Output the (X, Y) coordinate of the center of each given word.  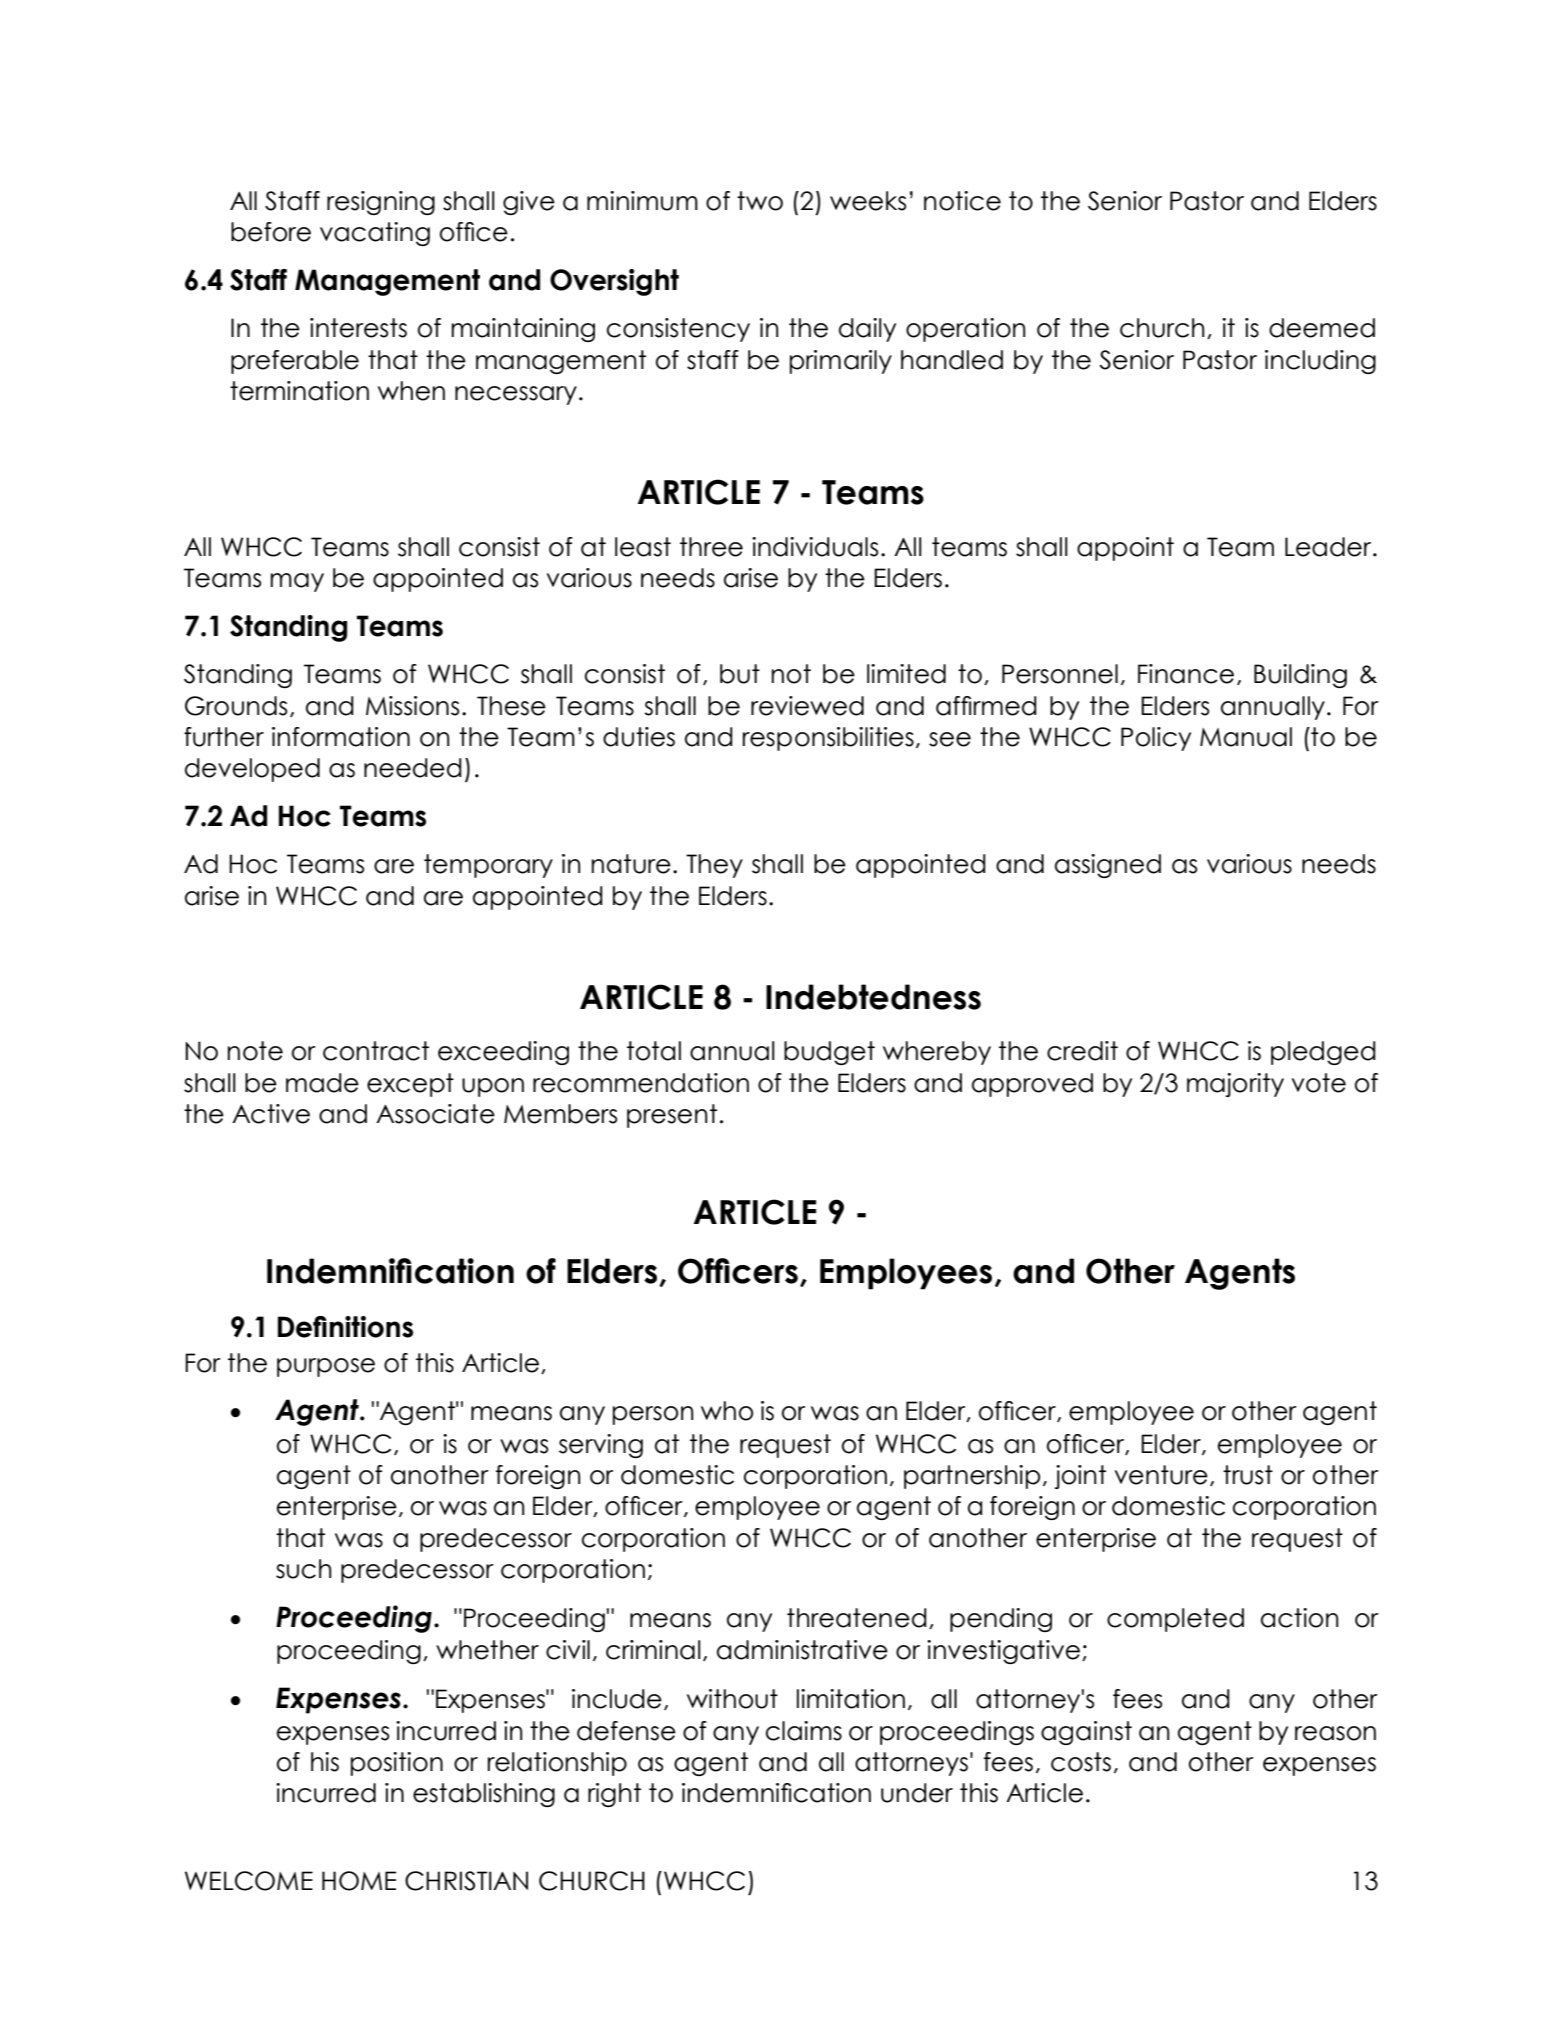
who (727, 1411)
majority (1235, 1085)
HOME (359, 1881)
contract (376, 1051)
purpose (326, 1367)
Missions (412, 706)
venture (1161, 1475)
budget (829, 1053)
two (760, 201)
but (740, 674)
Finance (1186, 674)
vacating (375, 234)
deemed (1322, 328)
